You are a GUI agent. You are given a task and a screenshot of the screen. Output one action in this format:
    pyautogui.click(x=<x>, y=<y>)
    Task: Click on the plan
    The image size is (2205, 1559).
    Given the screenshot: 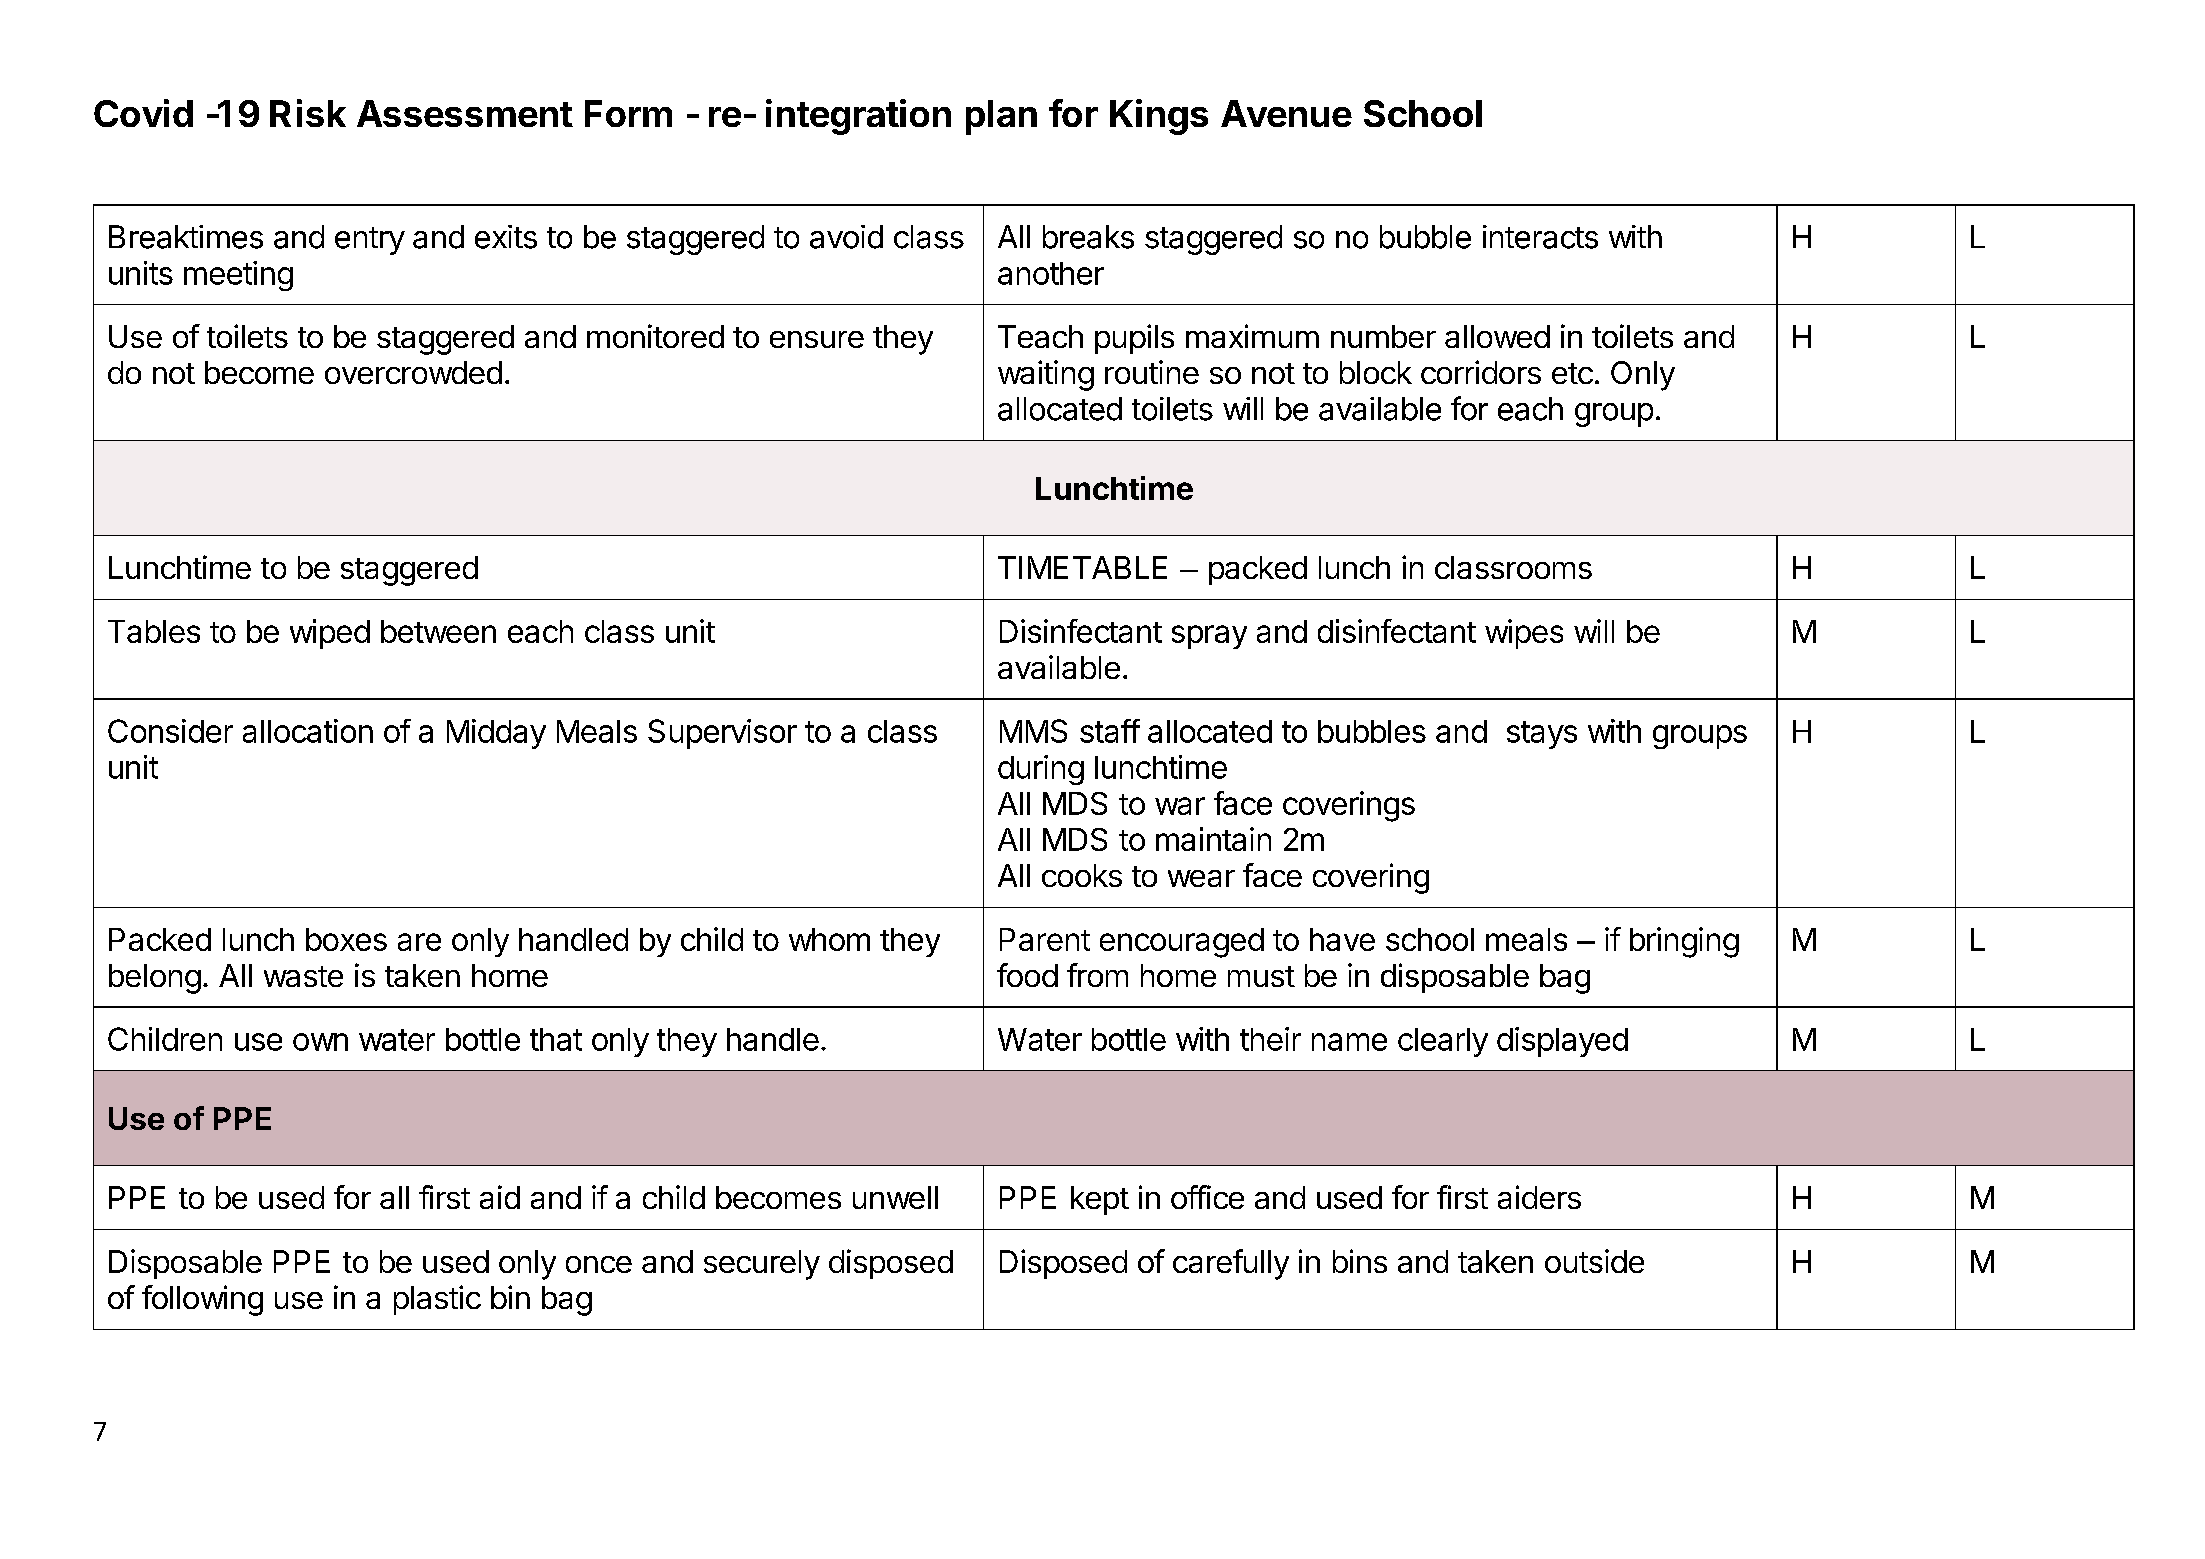 What is the action you would take?
    pyautogui.click(x=1001, y=117)
